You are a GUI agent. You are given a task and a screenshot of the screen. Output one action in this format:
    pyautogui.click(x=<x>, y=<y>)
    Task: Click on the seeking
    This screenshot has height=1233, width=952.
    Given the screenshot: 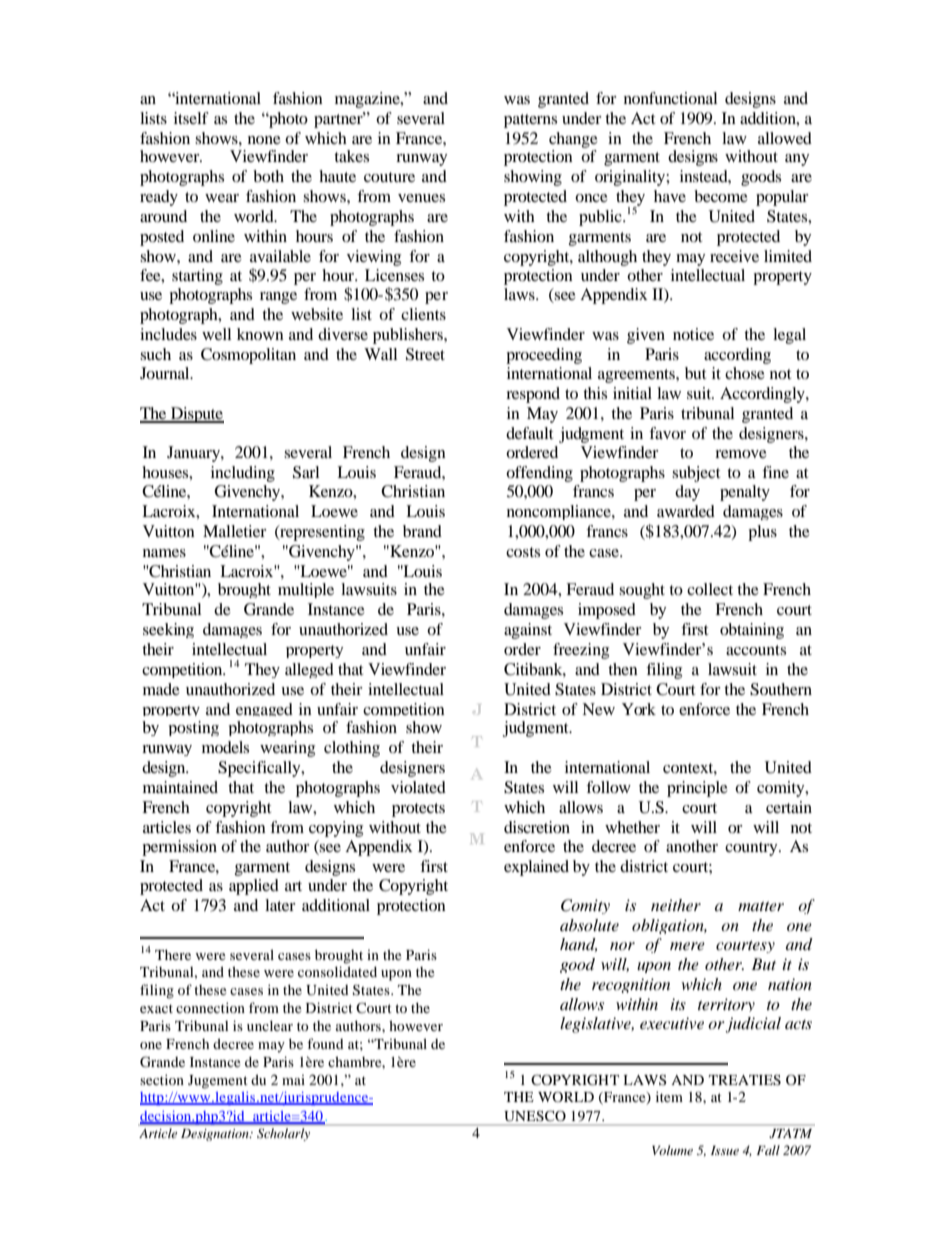 What is the action you would take?
    pyautogui.click(x=168, y=630)
